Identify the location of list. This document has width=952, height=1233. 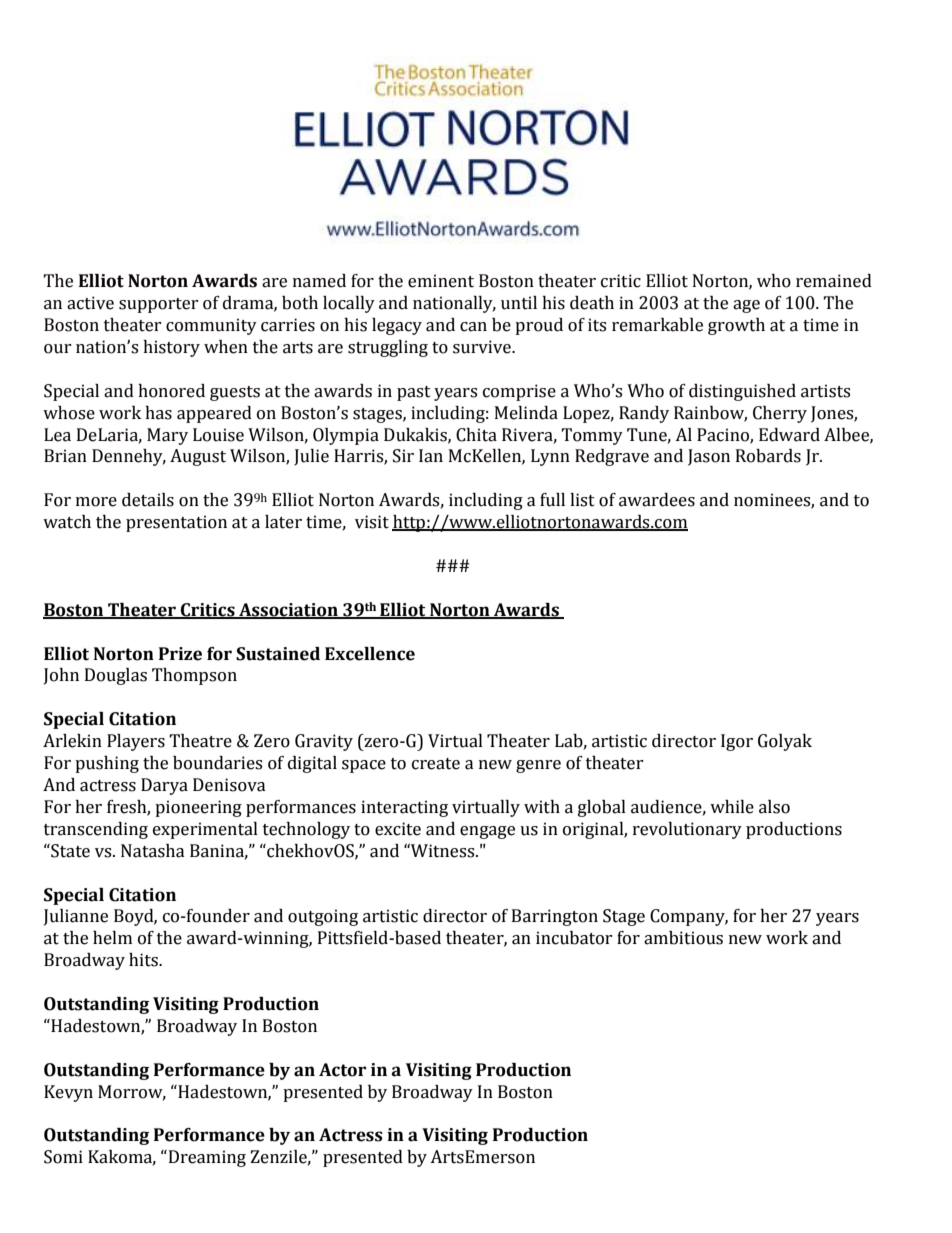
(582, 500).
